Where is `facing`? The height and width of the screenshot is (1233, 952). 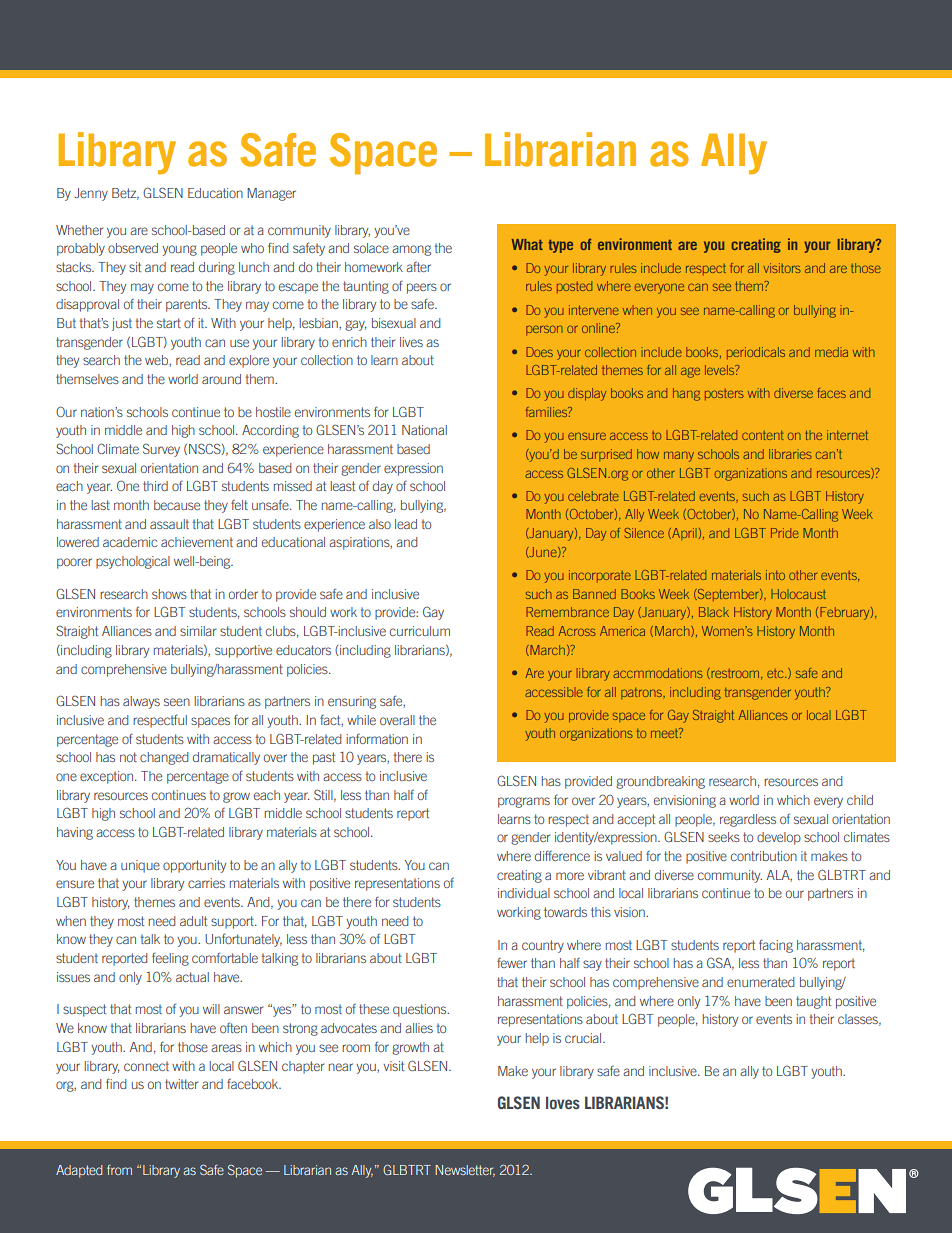
facing is located at coordinates (776, 946).
